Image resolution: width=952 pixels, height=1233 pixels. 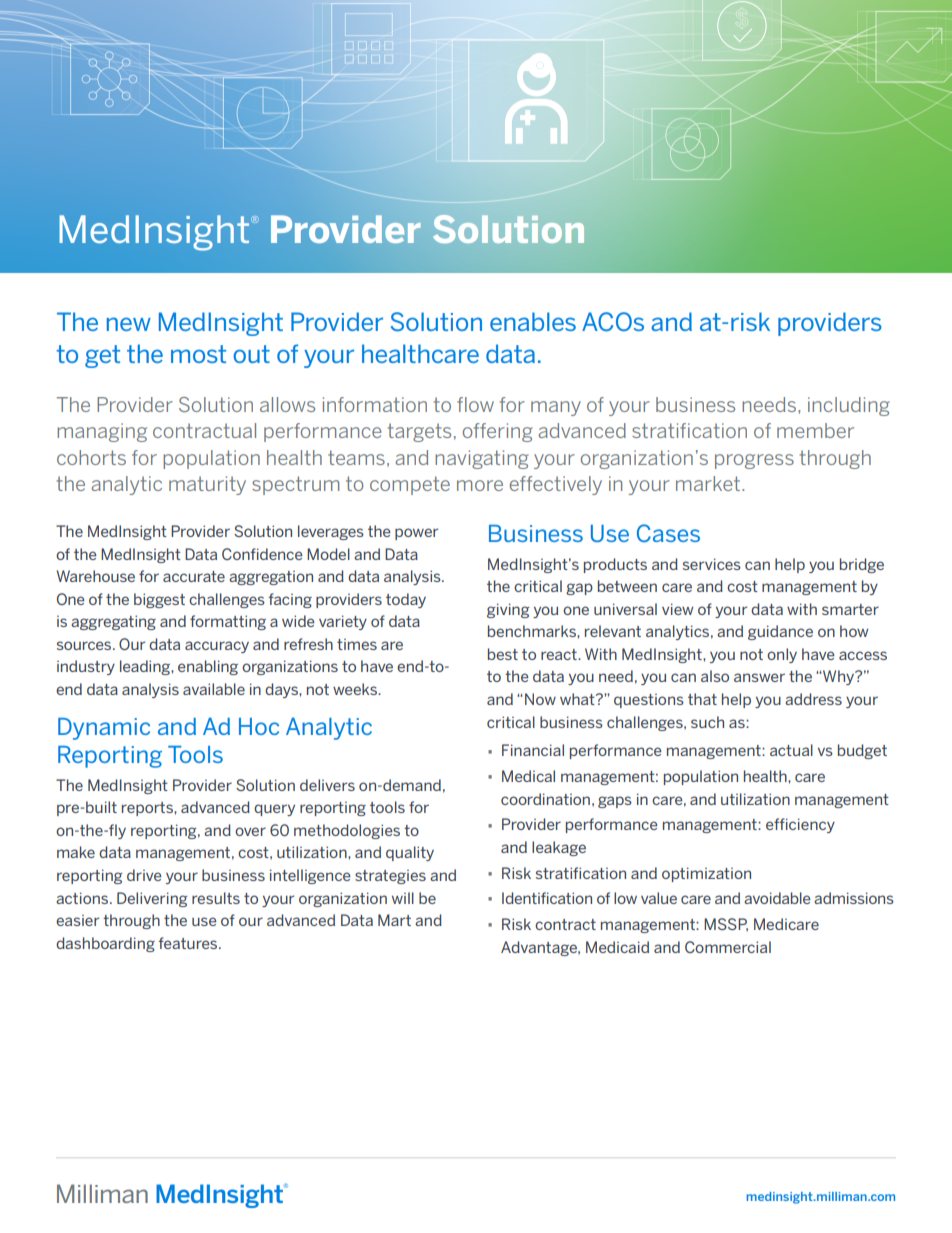 What do you see at coordinates (728, 947) in the screenshot?
I see `Commercial` at bounding box center [728, 947].
